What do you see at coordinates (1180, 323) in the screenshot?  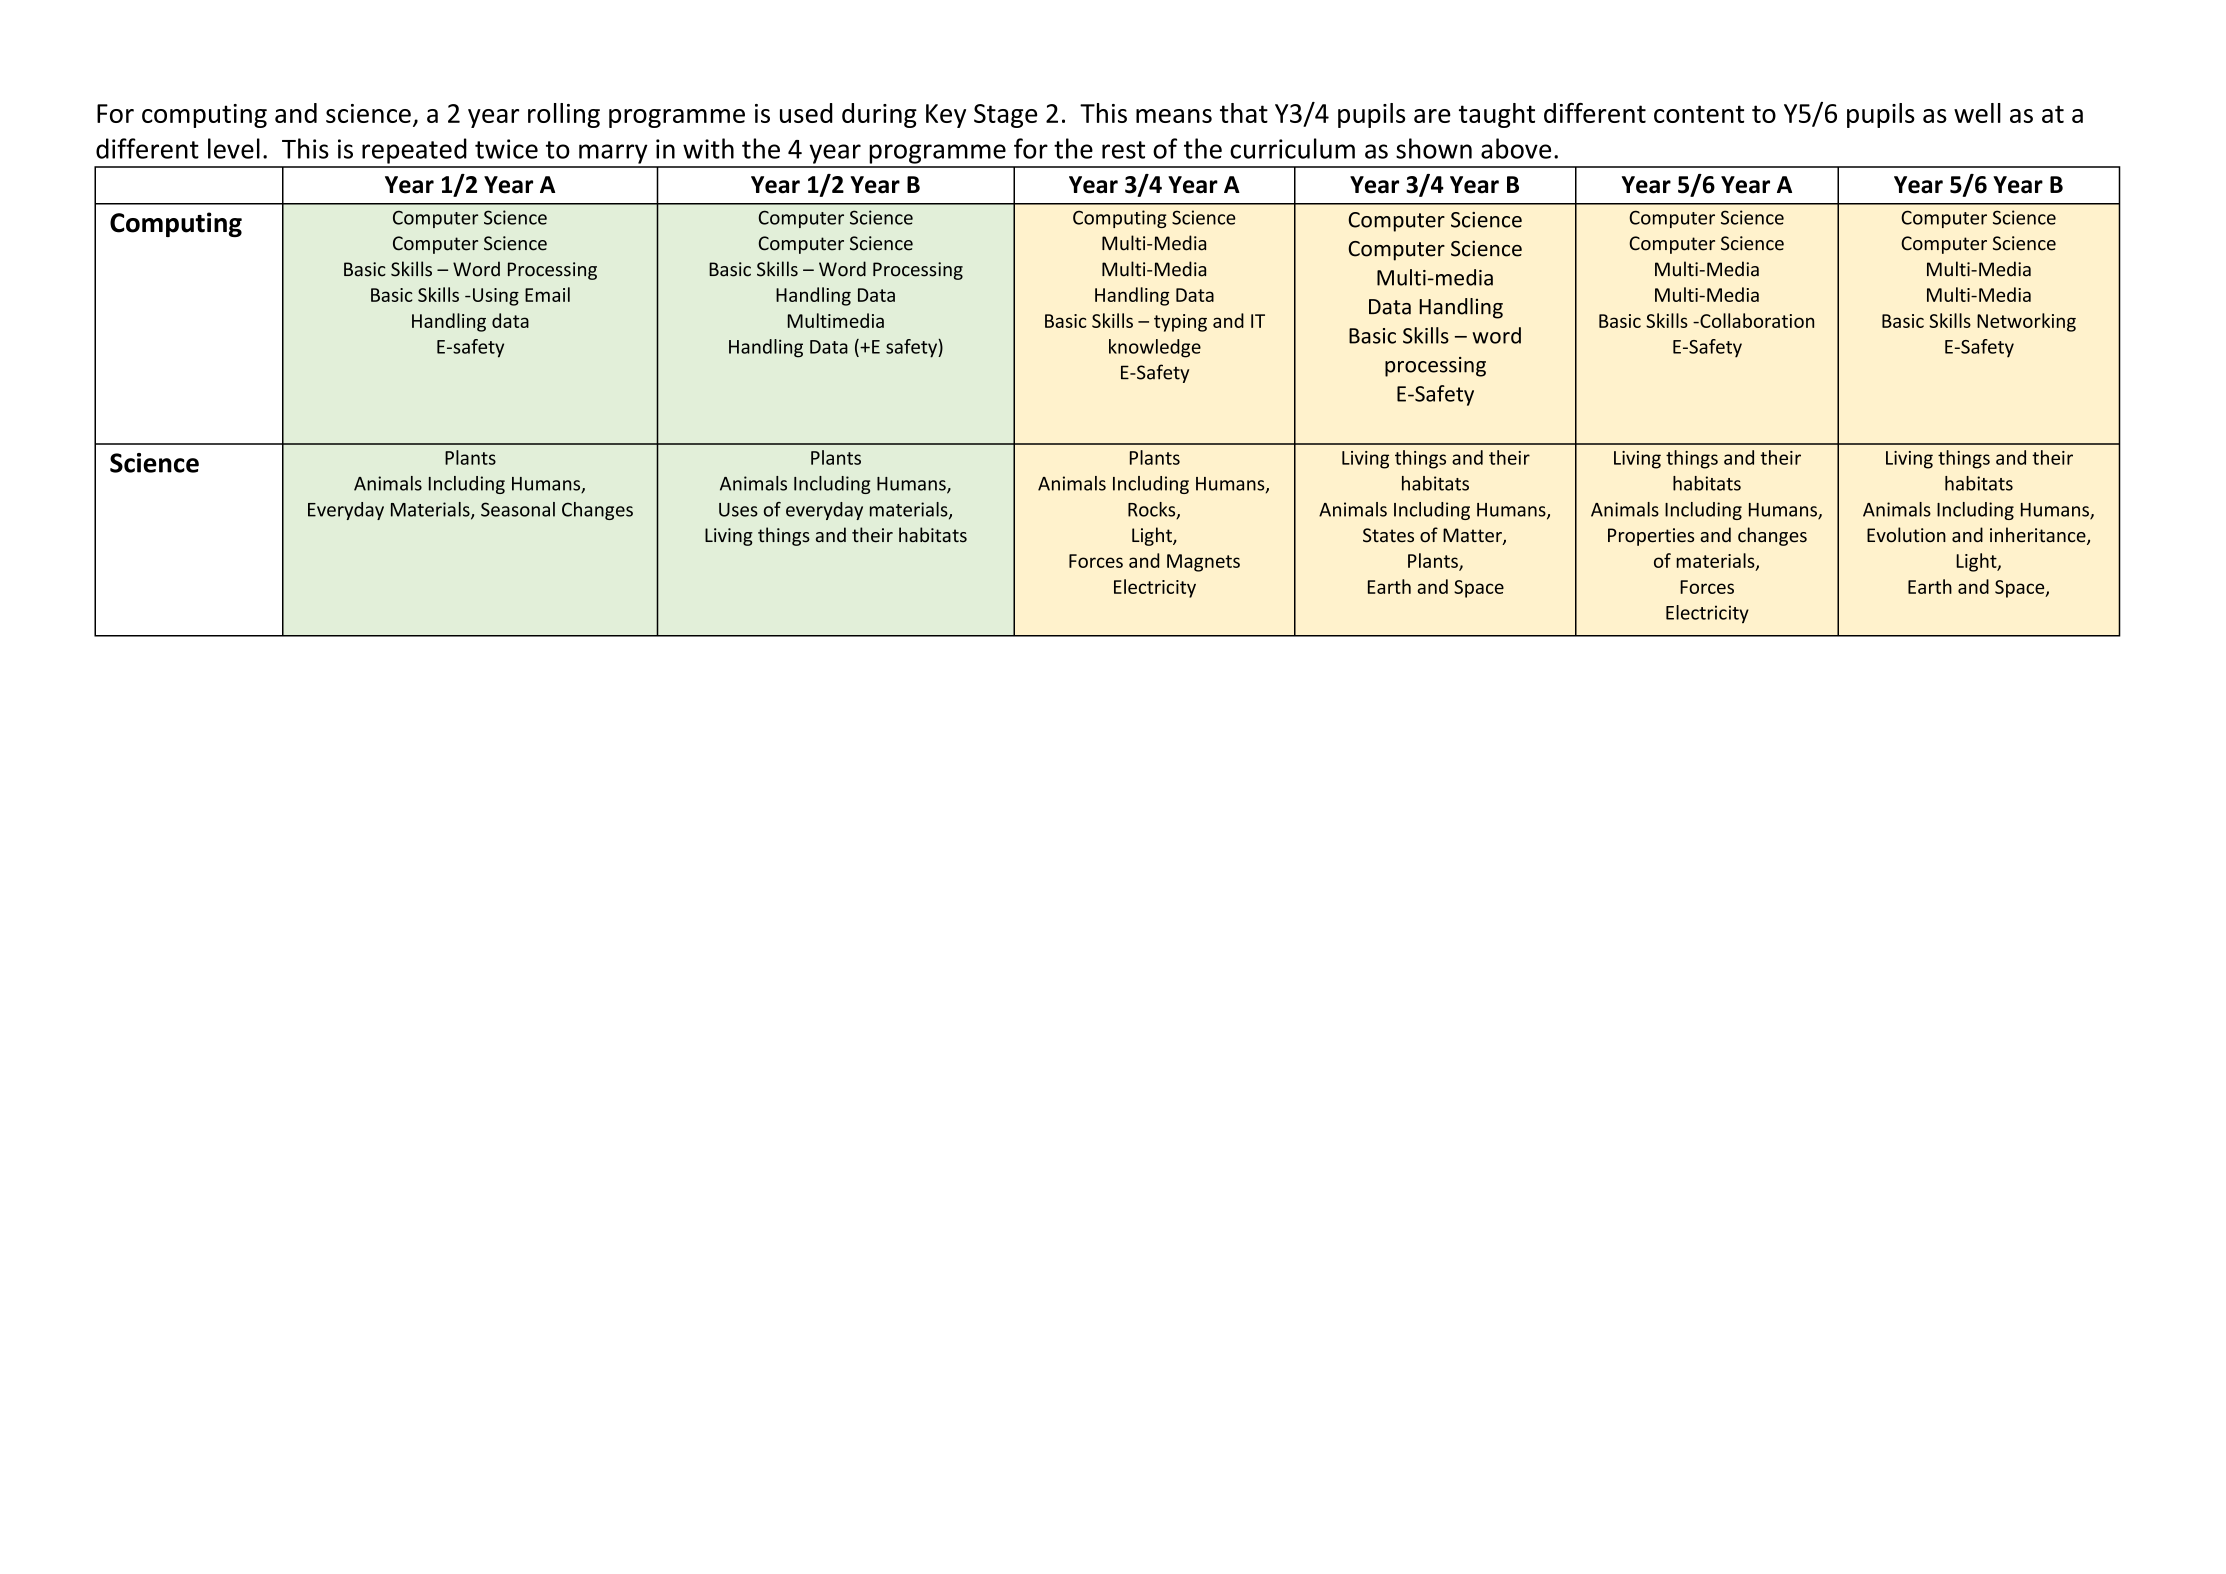 I see `typing` at bounding box center [1180, 323].
